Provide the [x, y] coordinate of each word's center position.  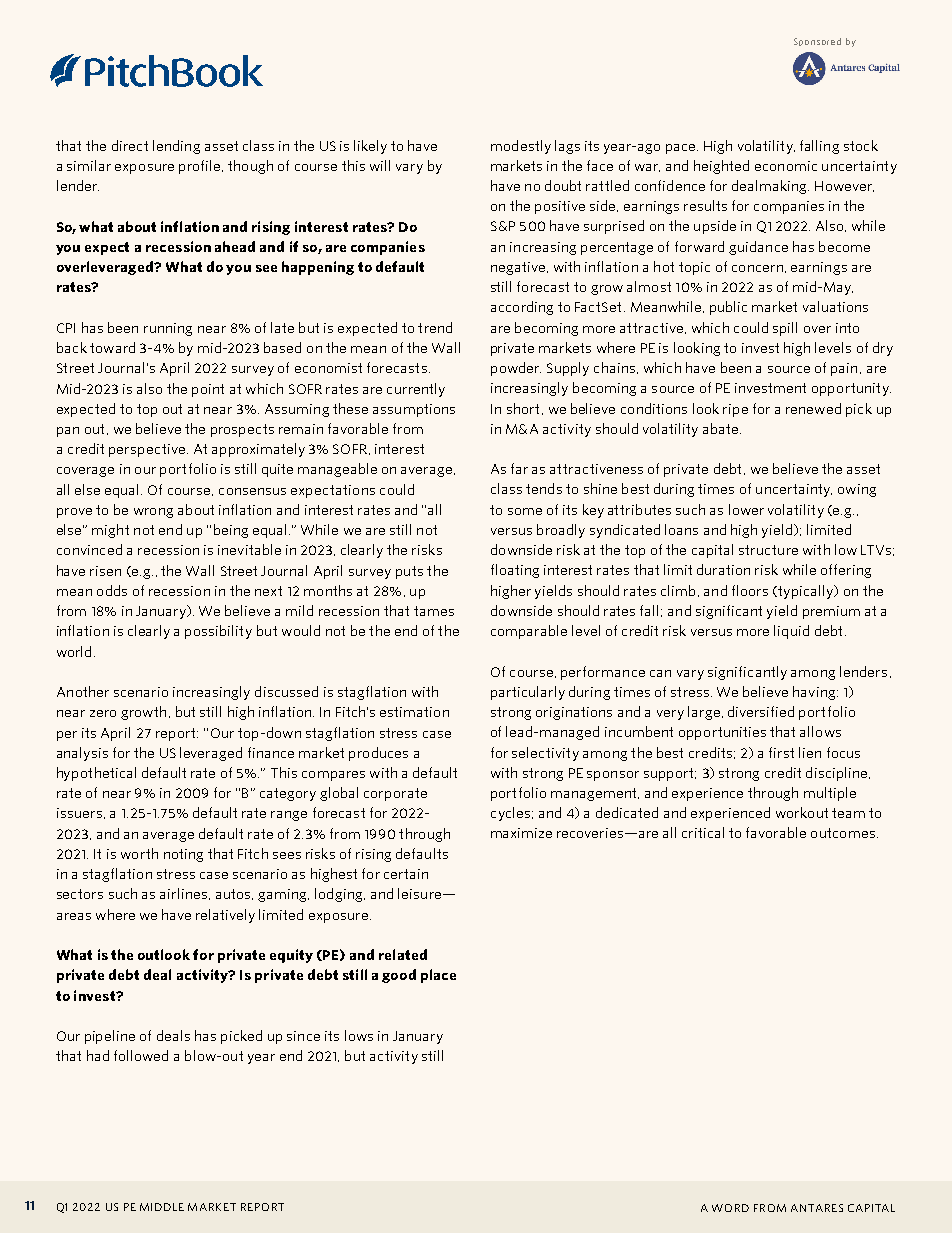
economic [786, 166]
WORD [730, 1208]
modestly [521, 147]
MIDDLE [162, 1207]
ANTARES [817, 1208]
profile [199, 167]
